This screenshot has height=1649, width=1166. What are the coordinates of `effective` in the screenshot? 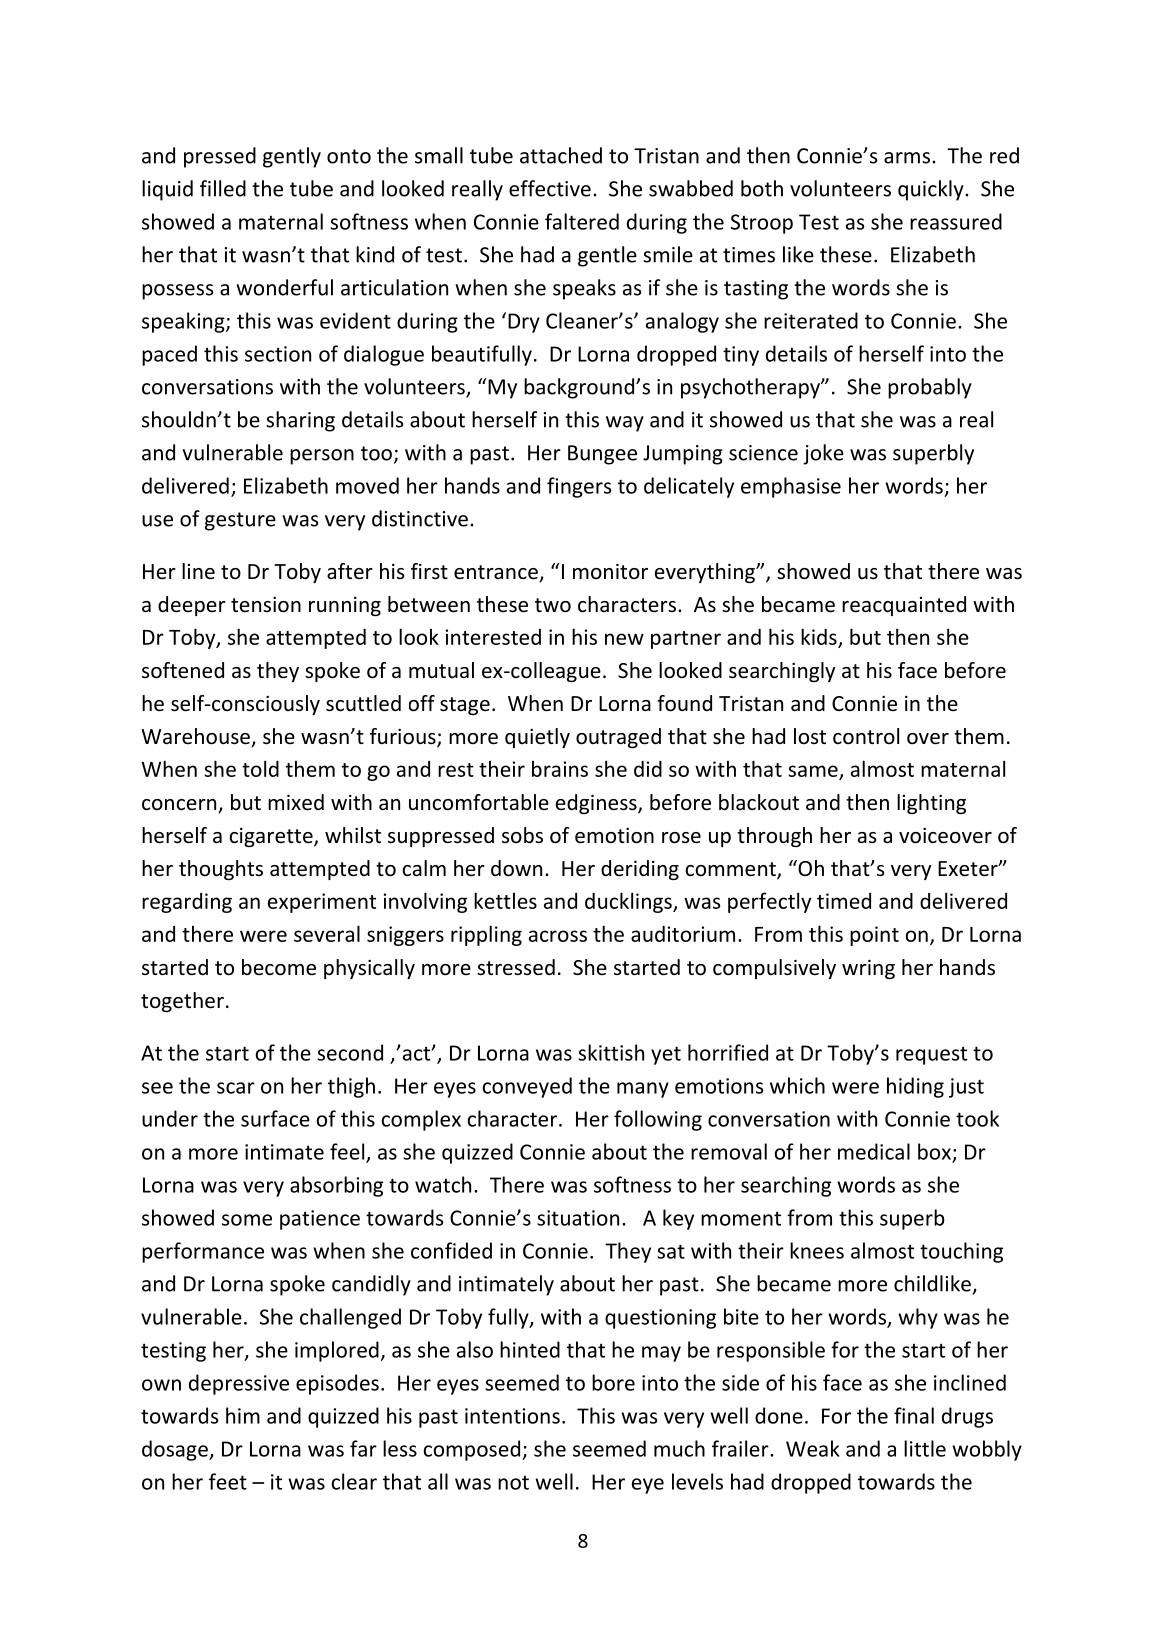 It's located at (550, 188).
